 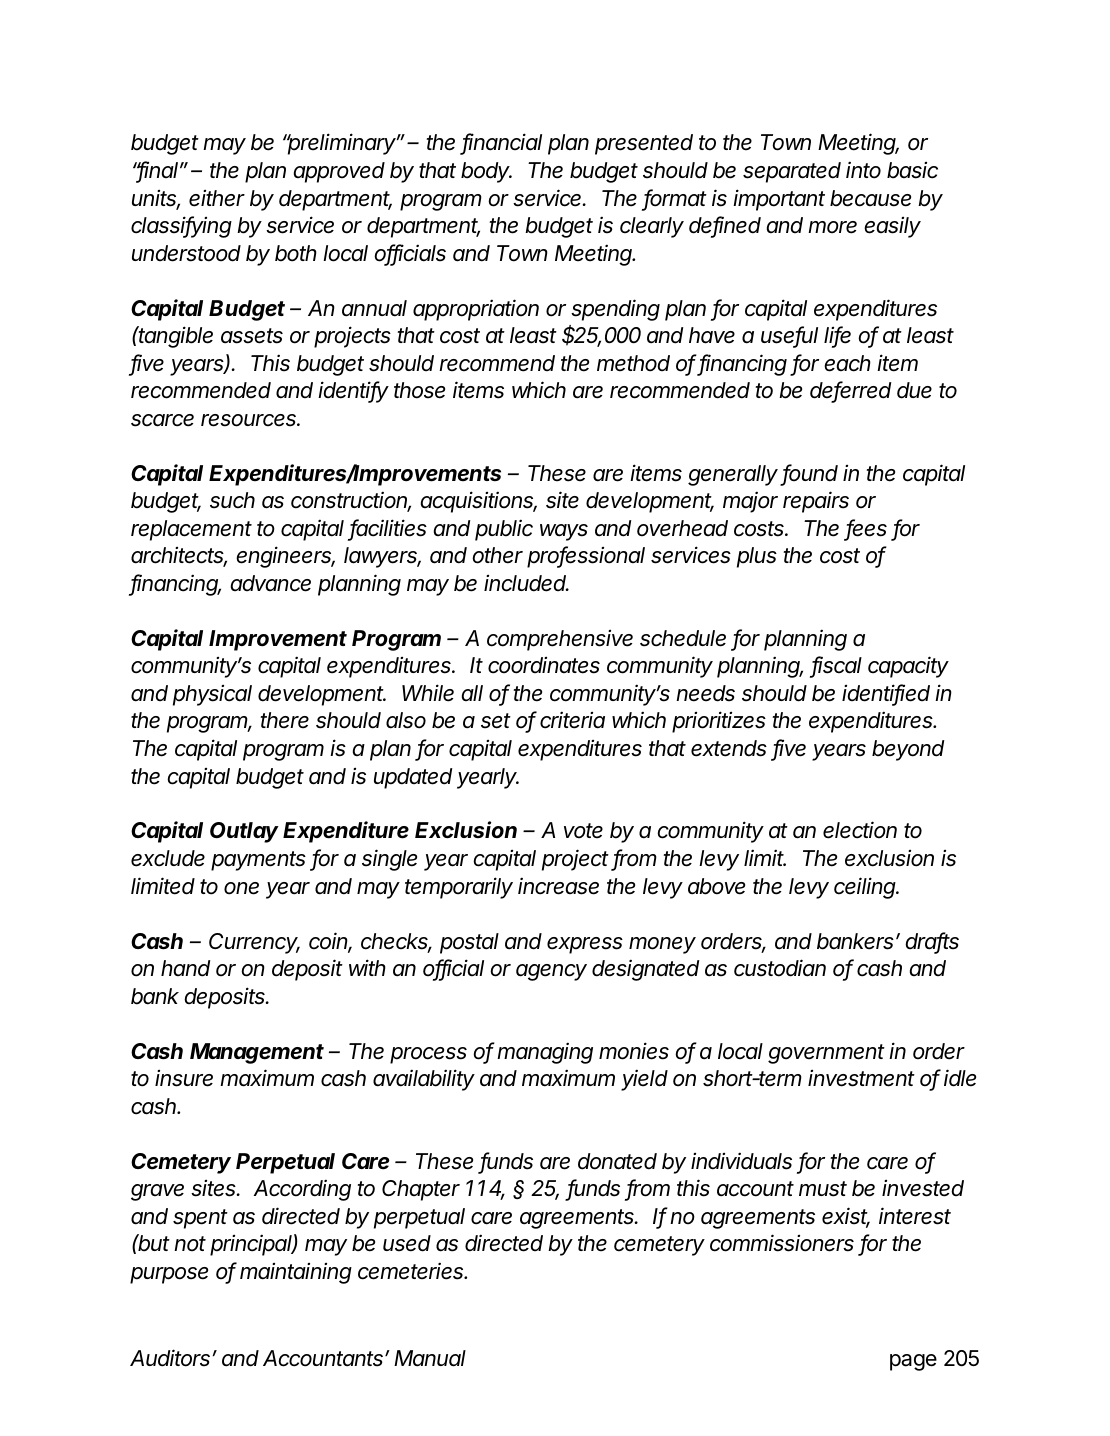 What do you see at coordinates (564, 532) in the screenshot?
I see `ways` at bounding box center [564, 532].
